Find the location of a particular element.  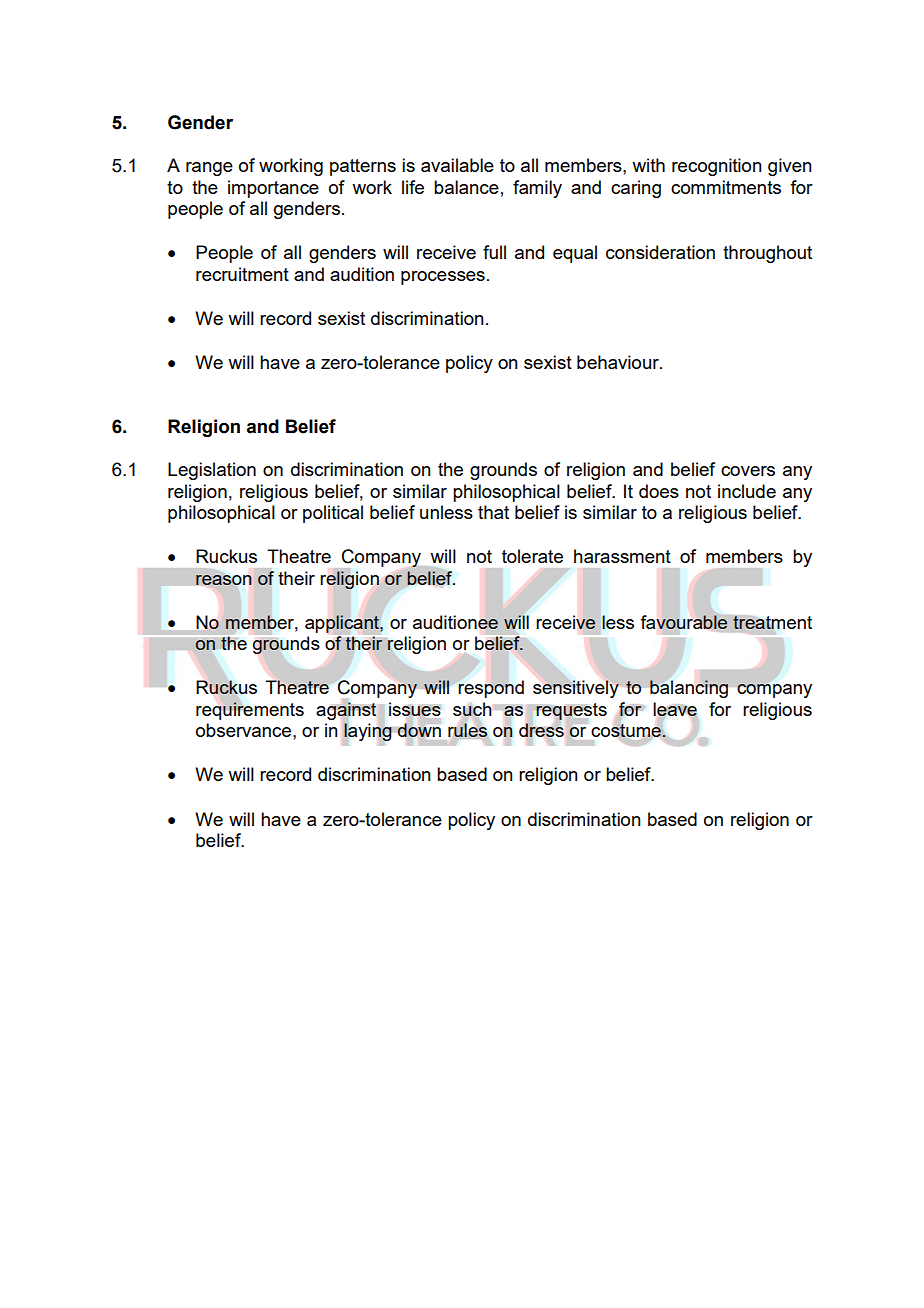

favourable is located at coordinates (684, 622).
